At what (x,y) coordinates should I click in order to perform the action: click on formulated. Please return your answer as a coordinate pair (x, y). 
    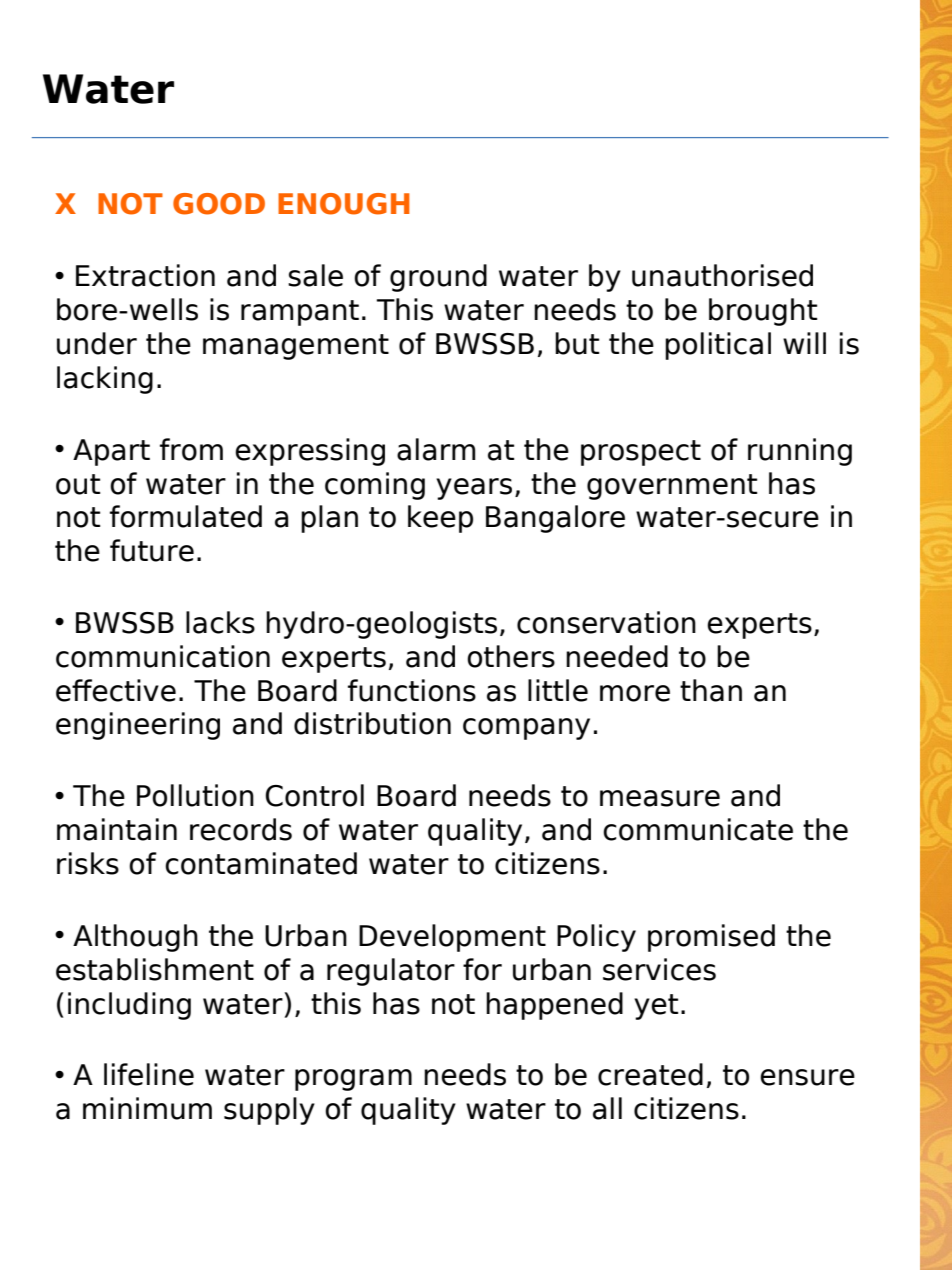
    Looking at the image, I should click on (186, 516).
